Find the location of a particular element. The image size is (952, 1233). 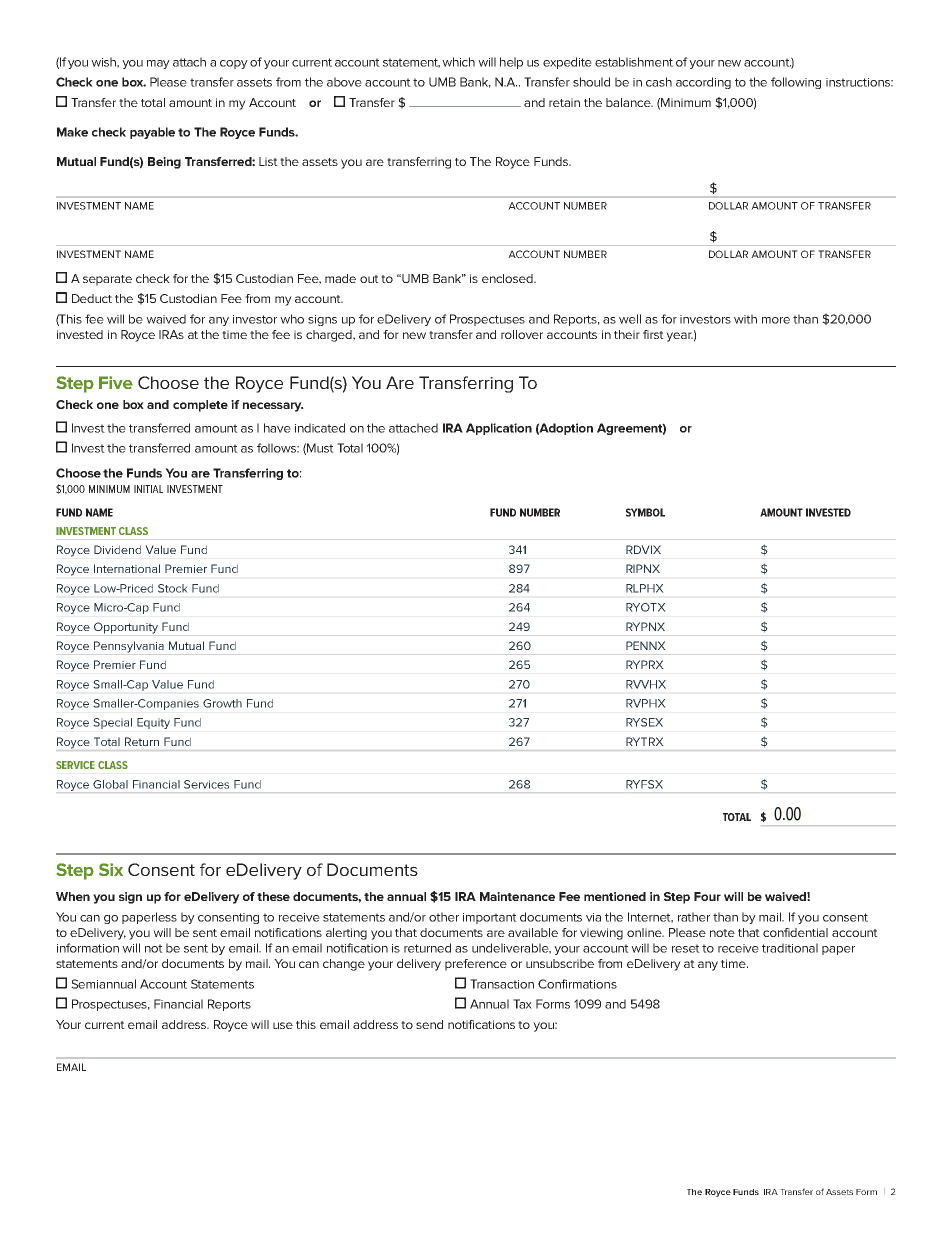

out is located at coordinates (369, 279).
